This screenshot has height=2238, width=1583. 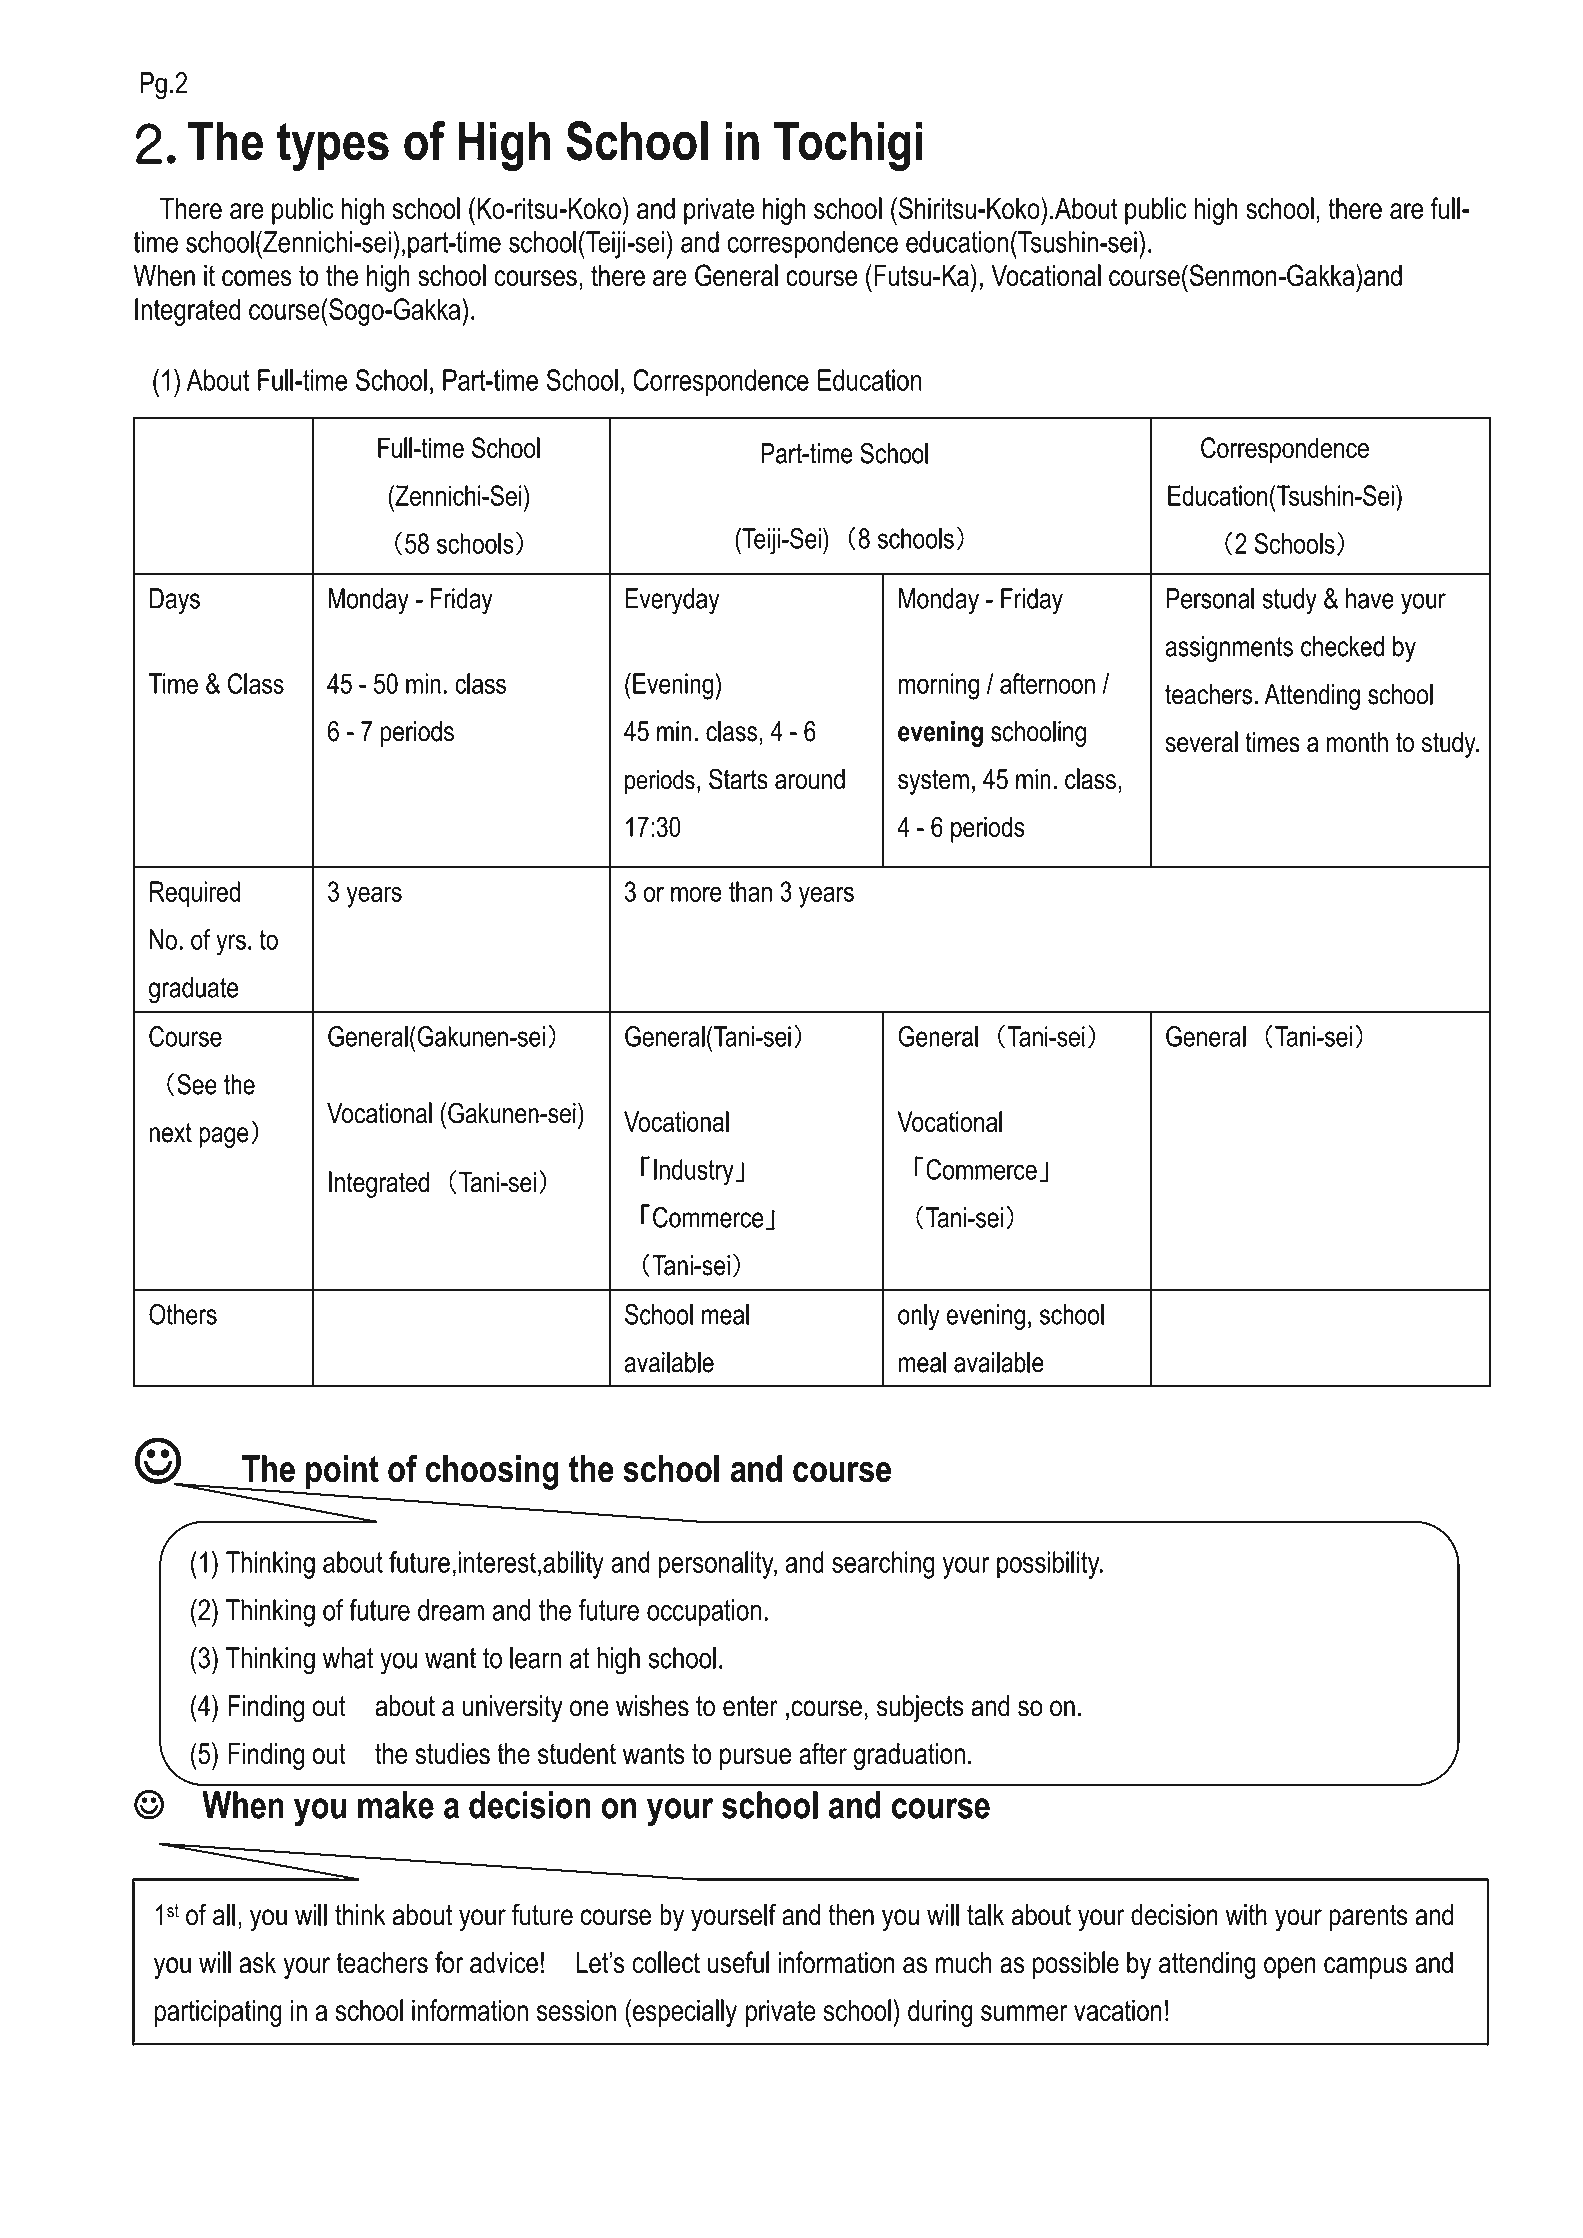 I want to click on have, so click(x=1370, y=598).
